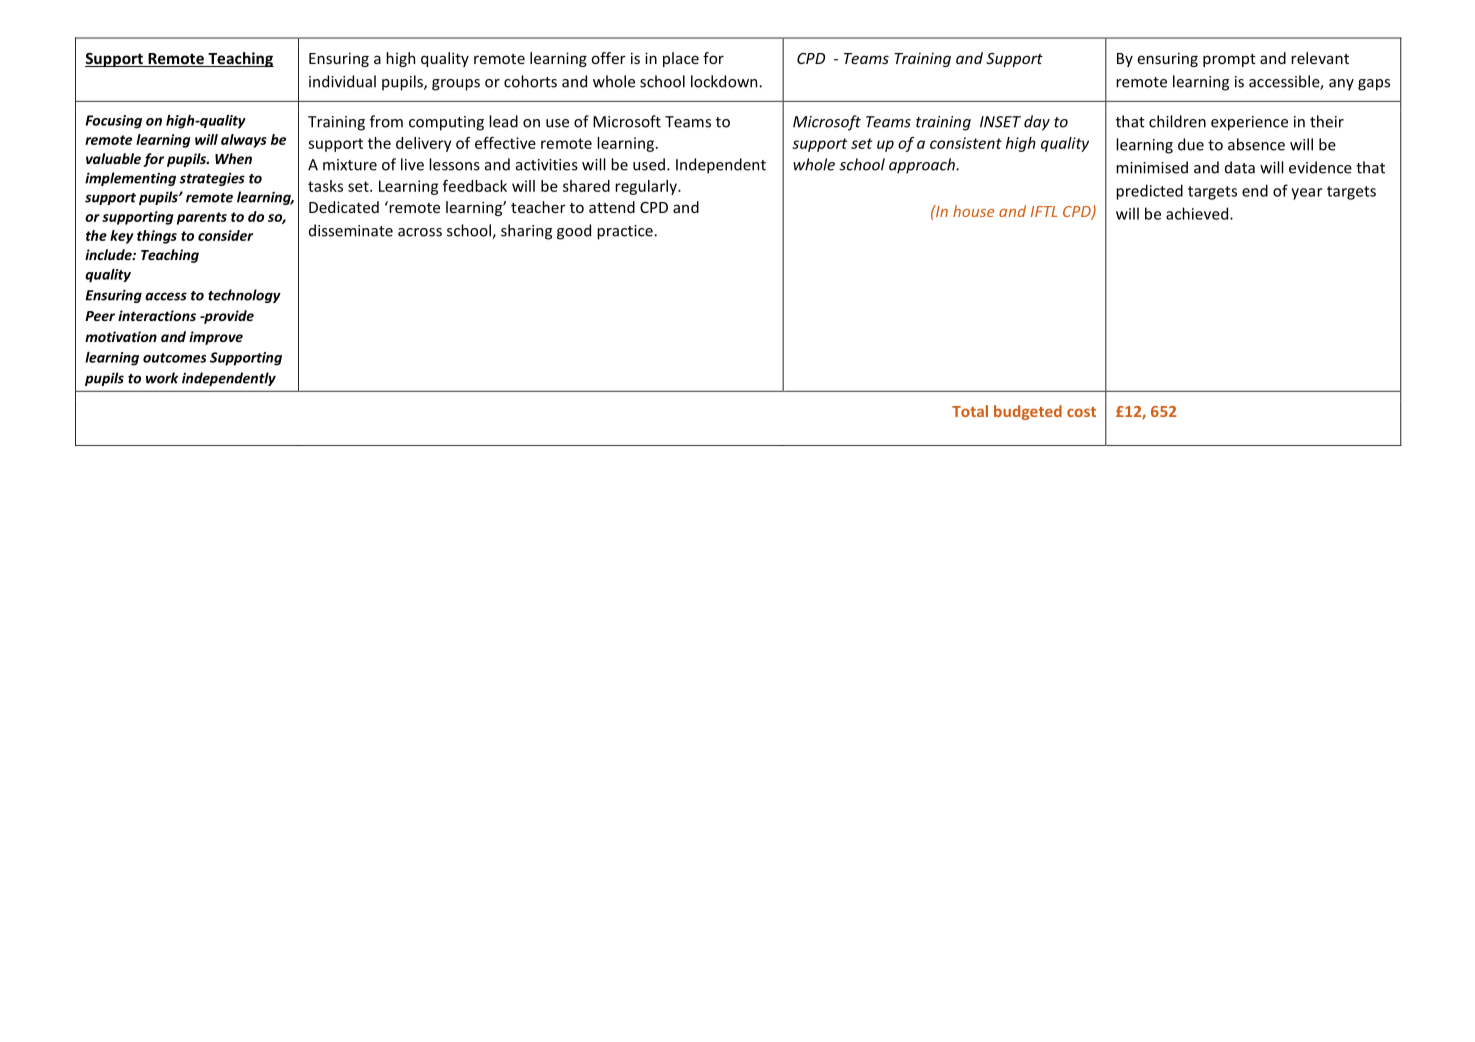 The image size is (1475, 1042). I want to click on individual, so click(342, 81).
